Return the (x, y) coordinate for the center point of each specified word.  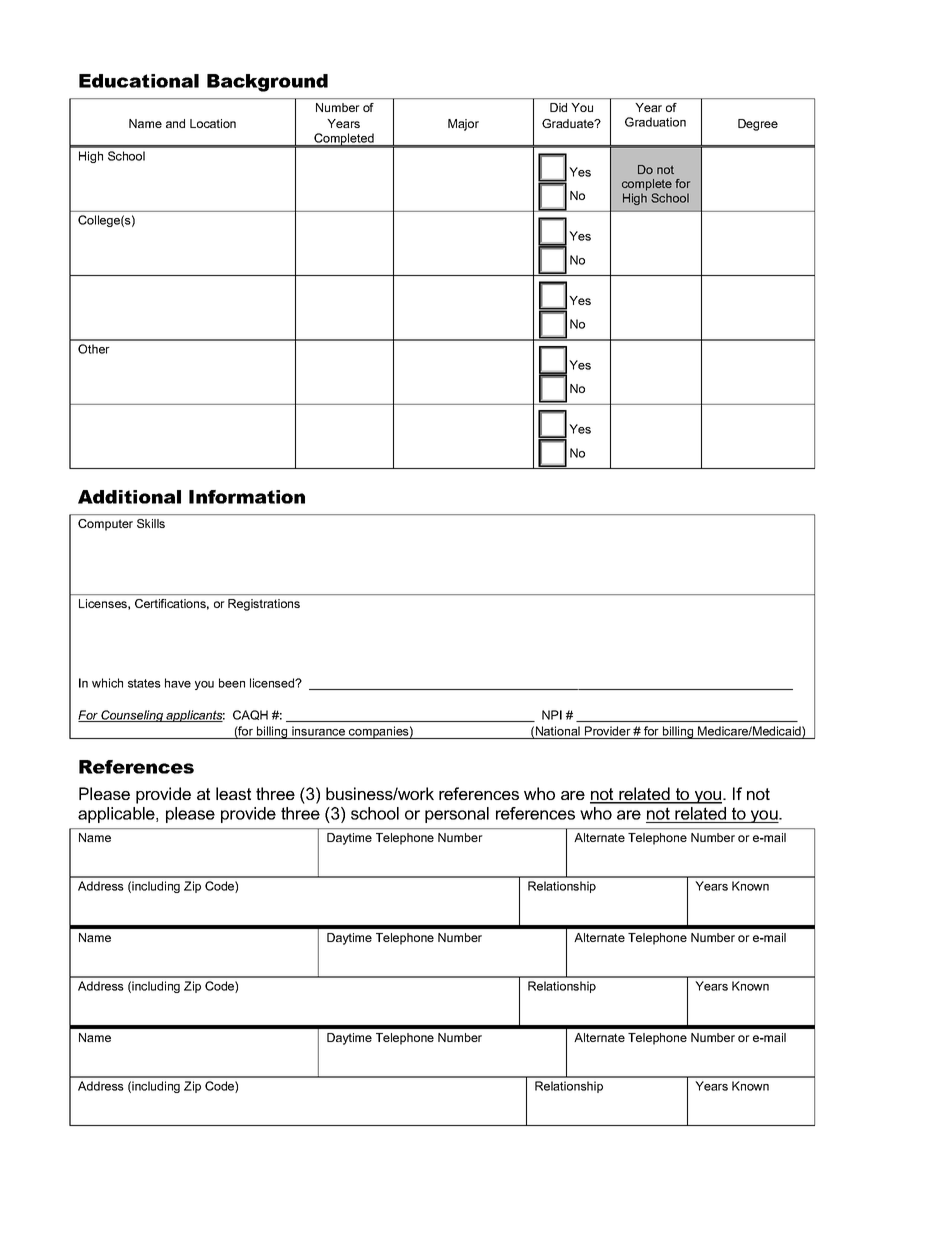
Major (463, 125)
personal (457, 815)
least (233, 793)
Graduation (655, 122)
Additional (129, 497)
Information (247, 497)
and (175, 123)
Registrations (264, 605)
